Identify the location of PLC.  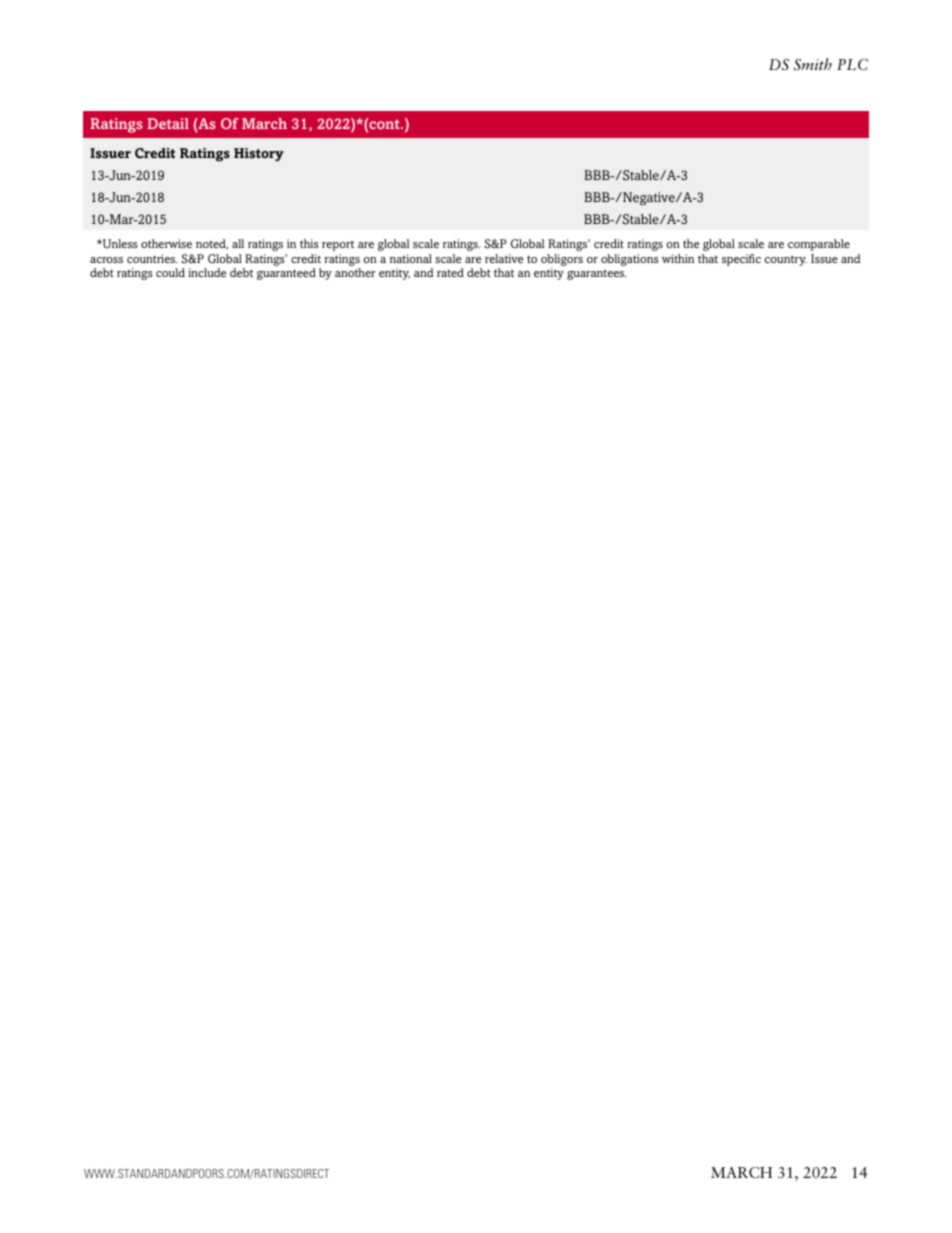
(852, 64).
